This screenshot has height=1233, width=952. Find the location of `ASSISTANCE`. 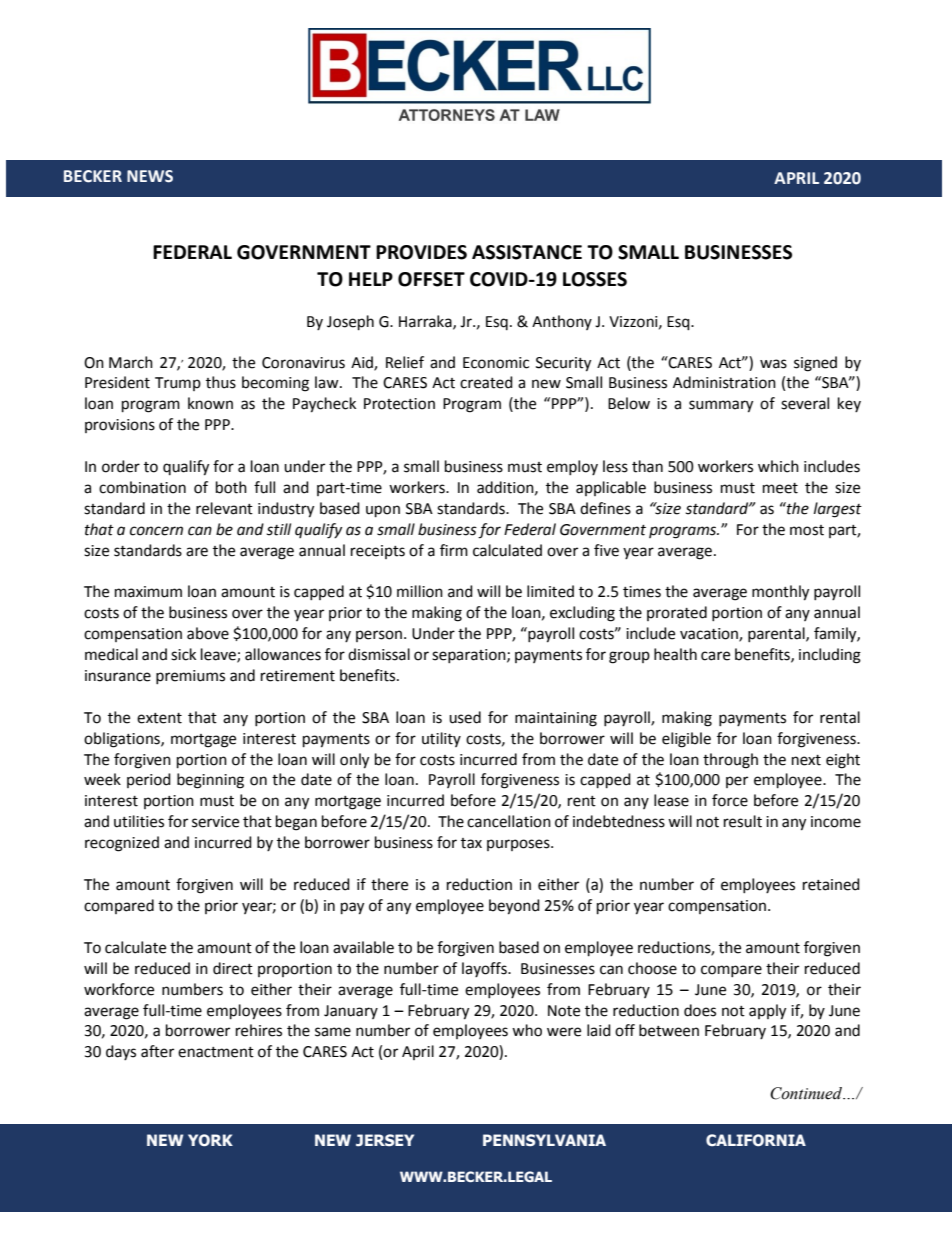

ASSISTANCE is located at coordinates (527, 252).
